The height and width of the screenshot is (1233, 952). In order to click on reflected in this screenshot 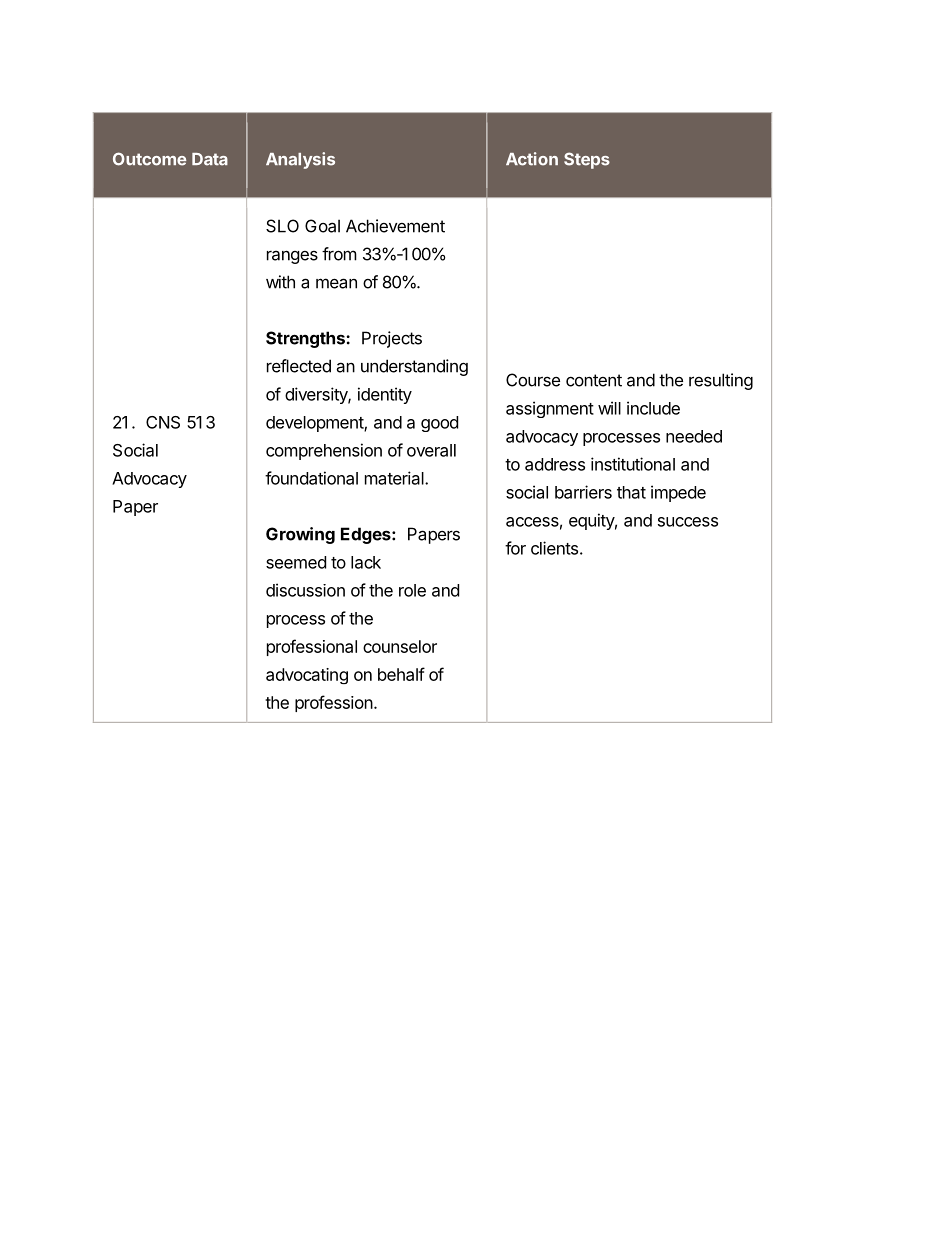, I will do `click(299, 366)`.
